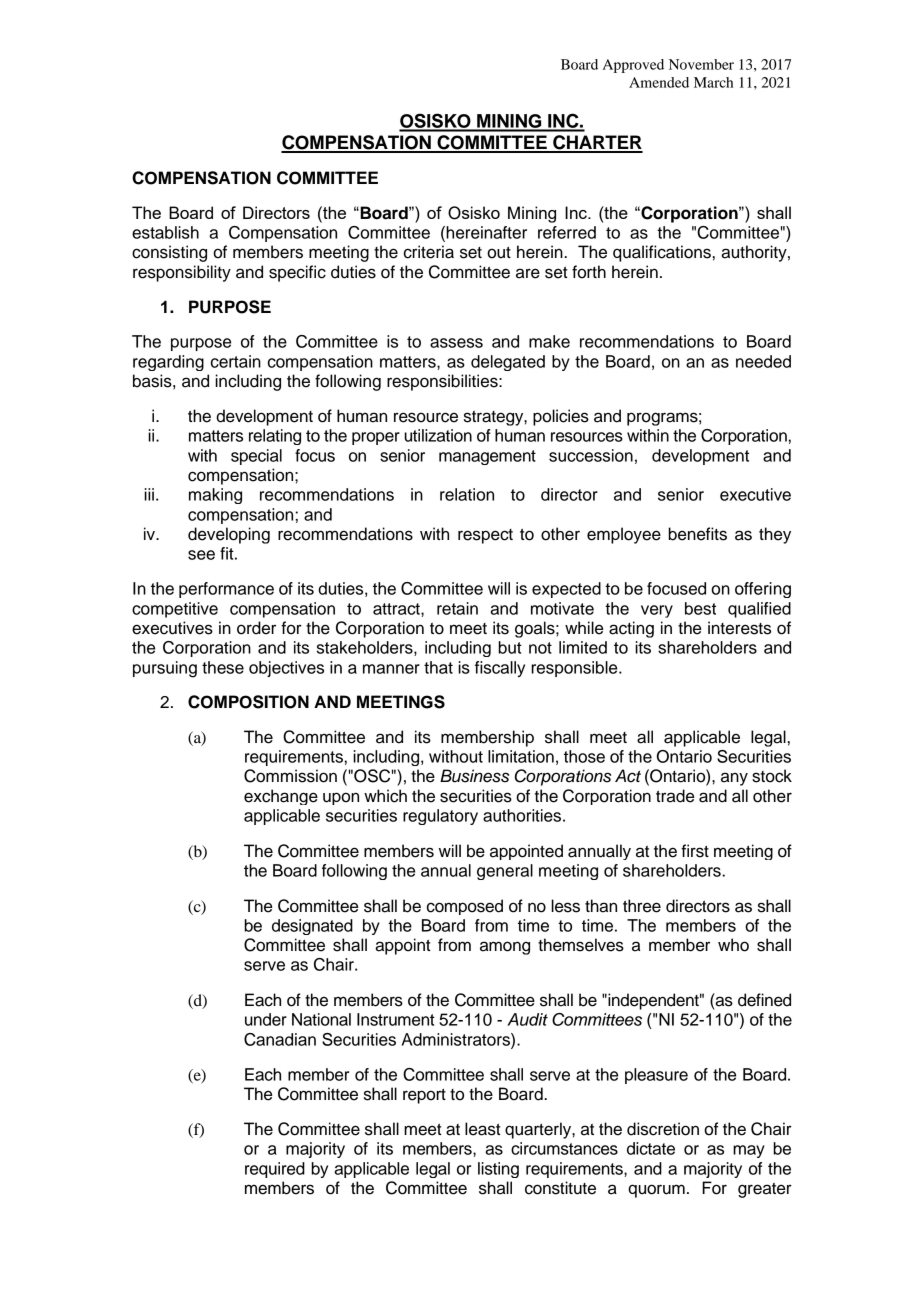 The image size is (924, 1308). What do you see at coordinates (165, 232) in the screenshot?
I see `establish` at bounding box center [165, 232].
